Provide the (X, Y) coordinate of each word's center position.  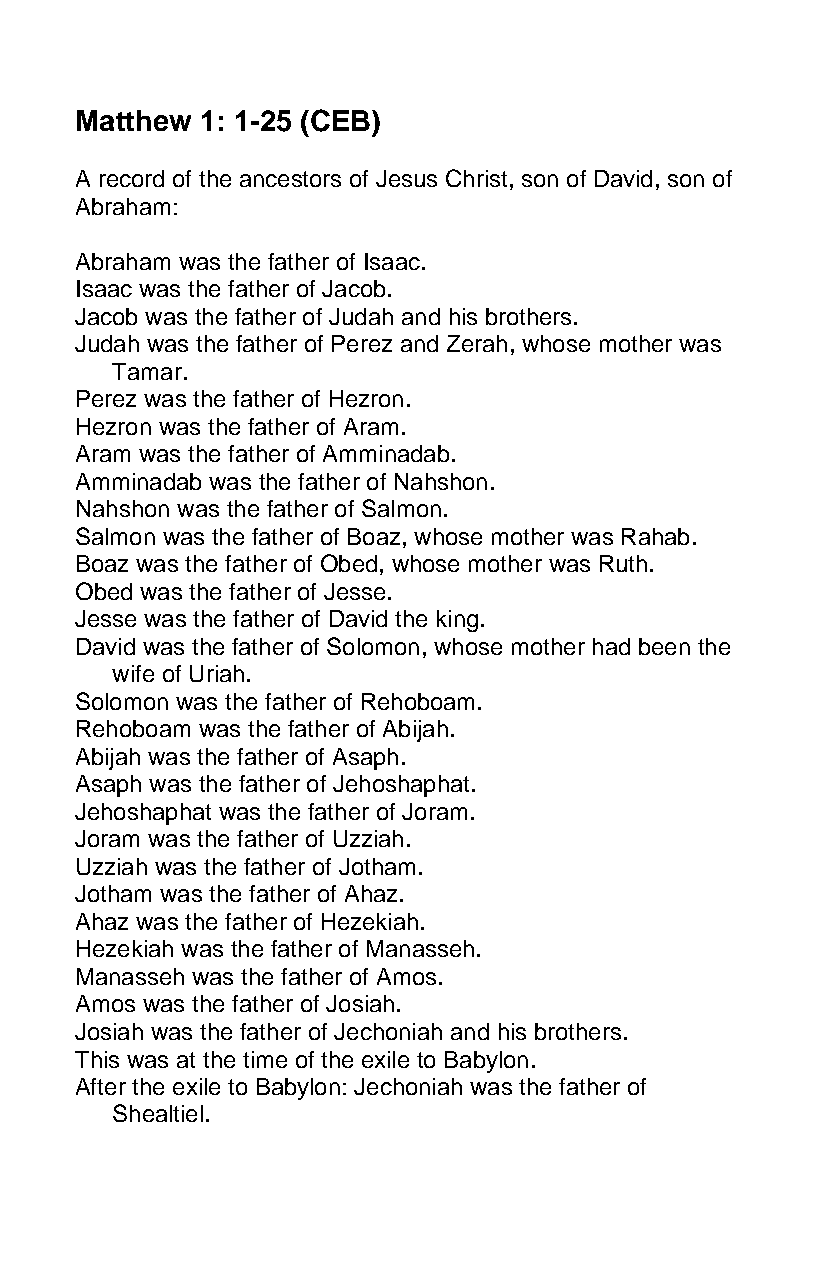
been (664, 646)
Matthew (134, 120)
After (101, 1086)
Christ (476, 178)
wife (133, 673)
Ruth (623, 563)
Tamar (147, 371)
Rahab (655, 536)
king (457, 621)
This (97, 1059)
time (265, 1059)
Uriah (217, 673)
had (611, 646)
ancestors (290, 179)
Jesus (406, 178)
